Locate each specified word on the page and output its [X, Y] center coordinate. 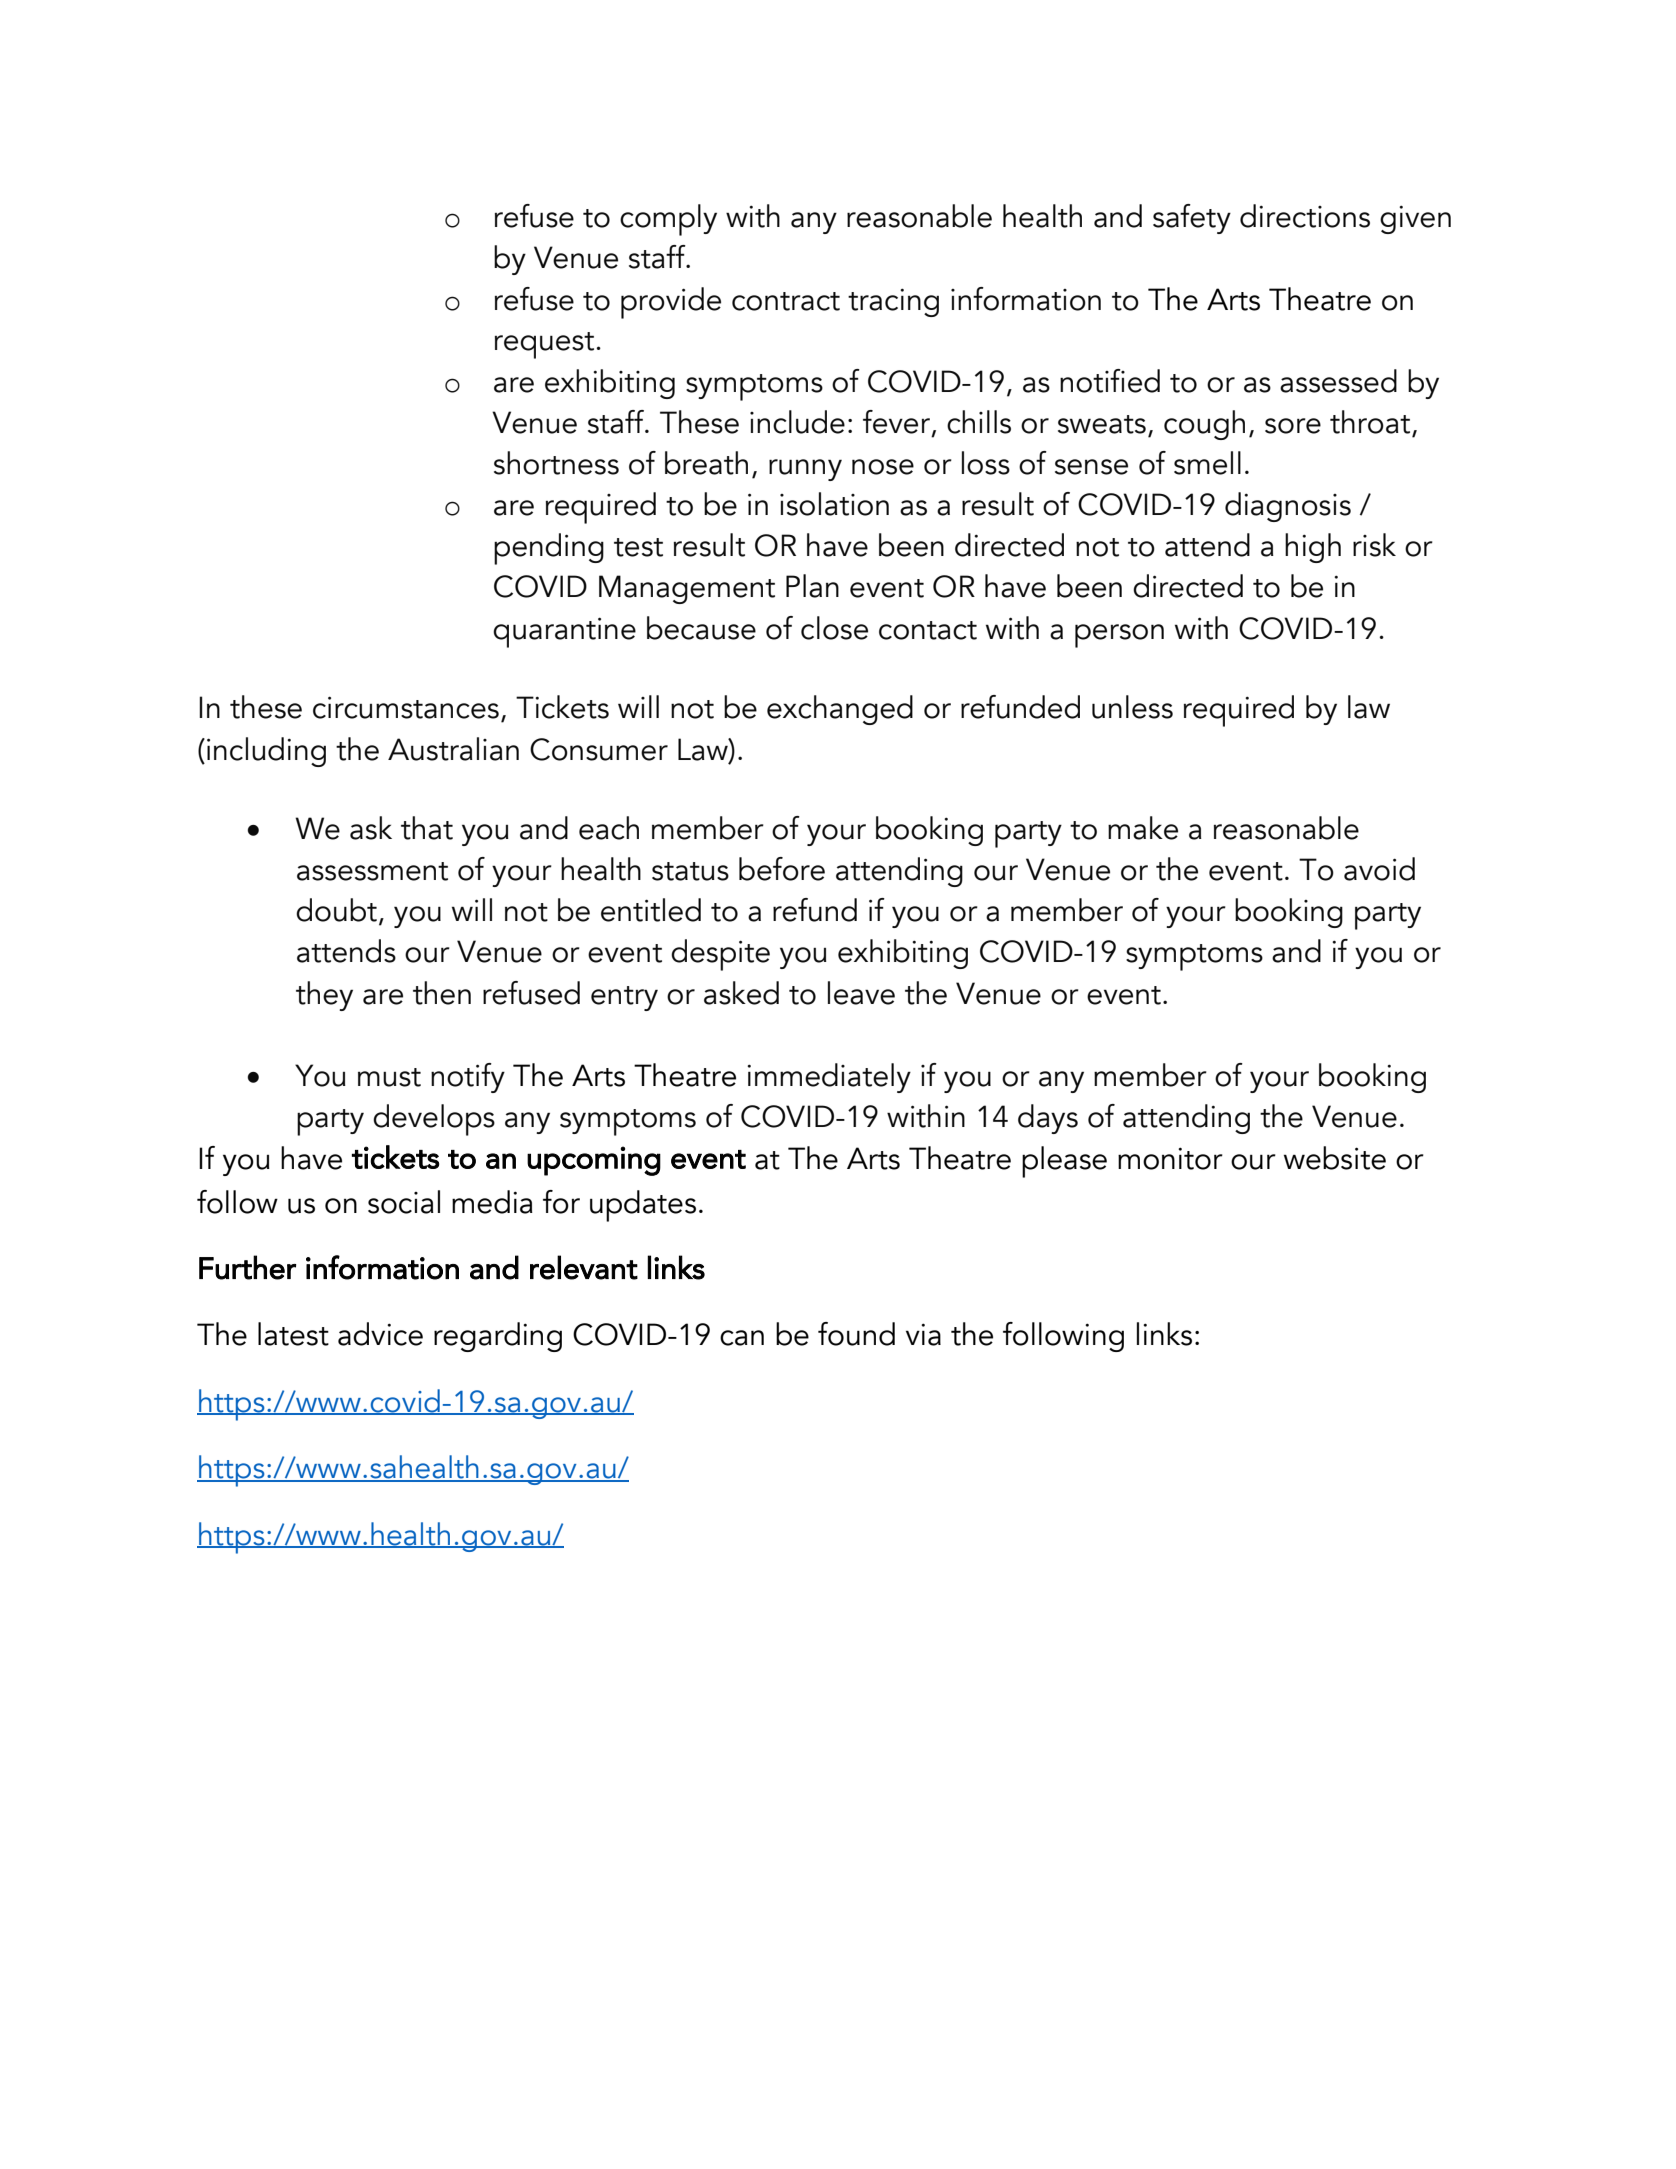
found [856, 1334]
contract [786, 301]
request [544, 345]
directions [1305, 216]
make [1143, 828]
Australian [453, 749]
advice [380, 1334]
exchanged [840, 710]
